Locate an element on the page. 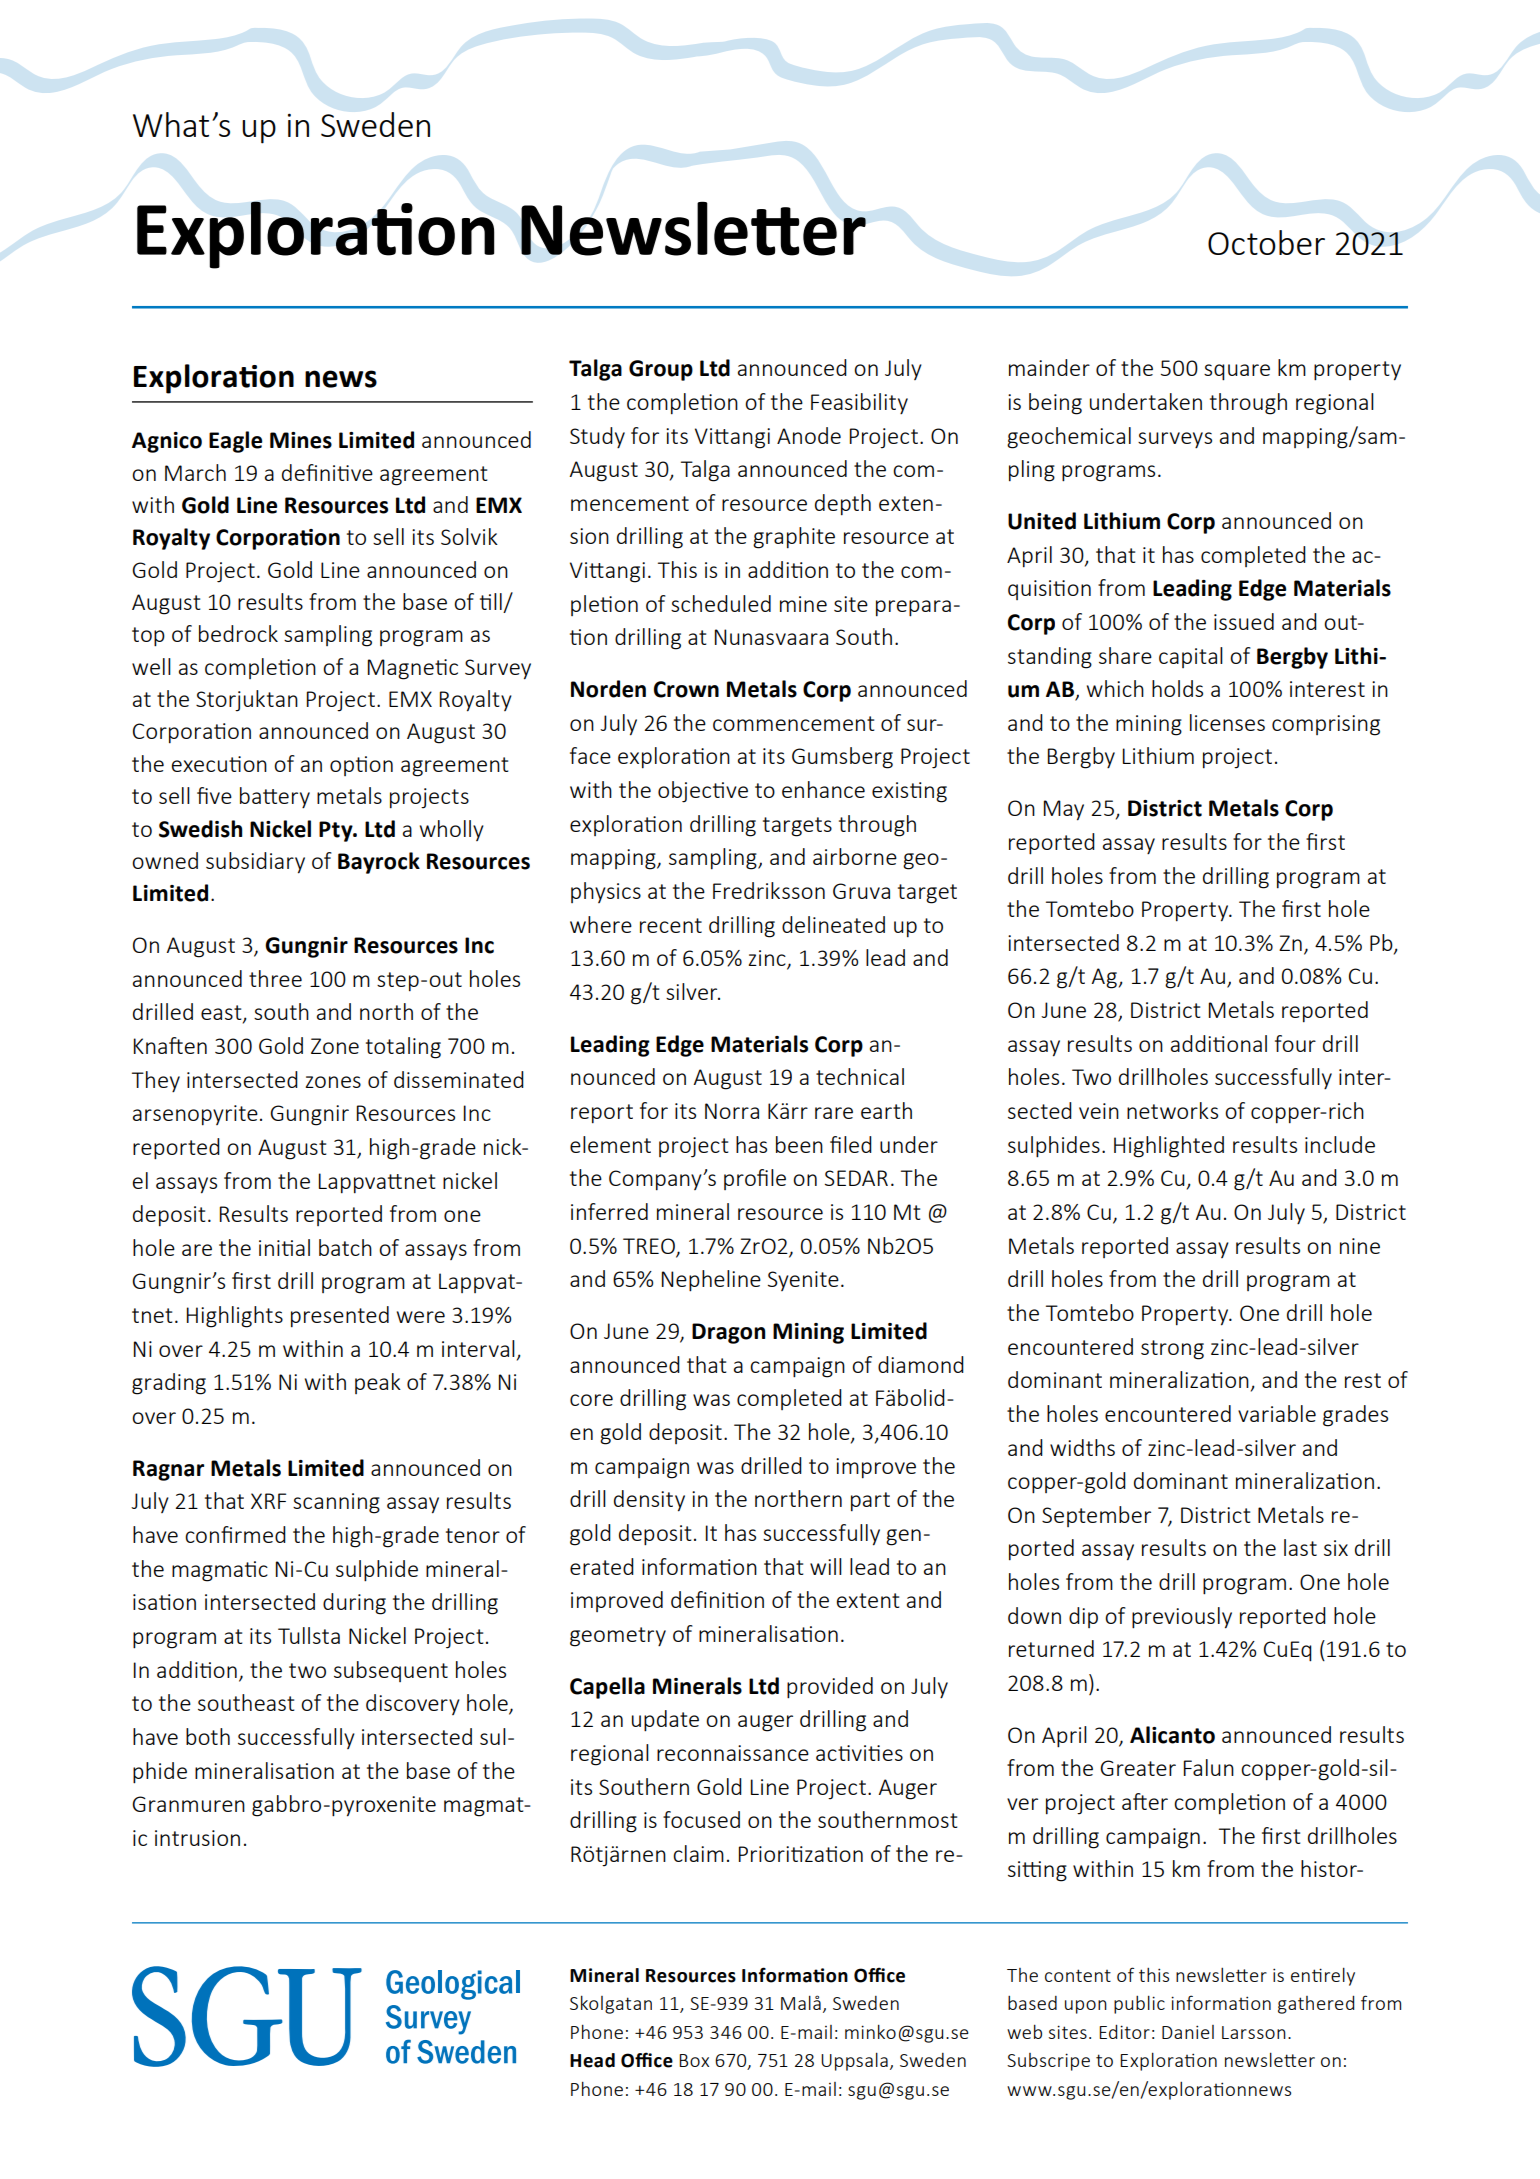 The width and height of the document is (1540, 2179). profile is located at coordinates (755, 1179).
